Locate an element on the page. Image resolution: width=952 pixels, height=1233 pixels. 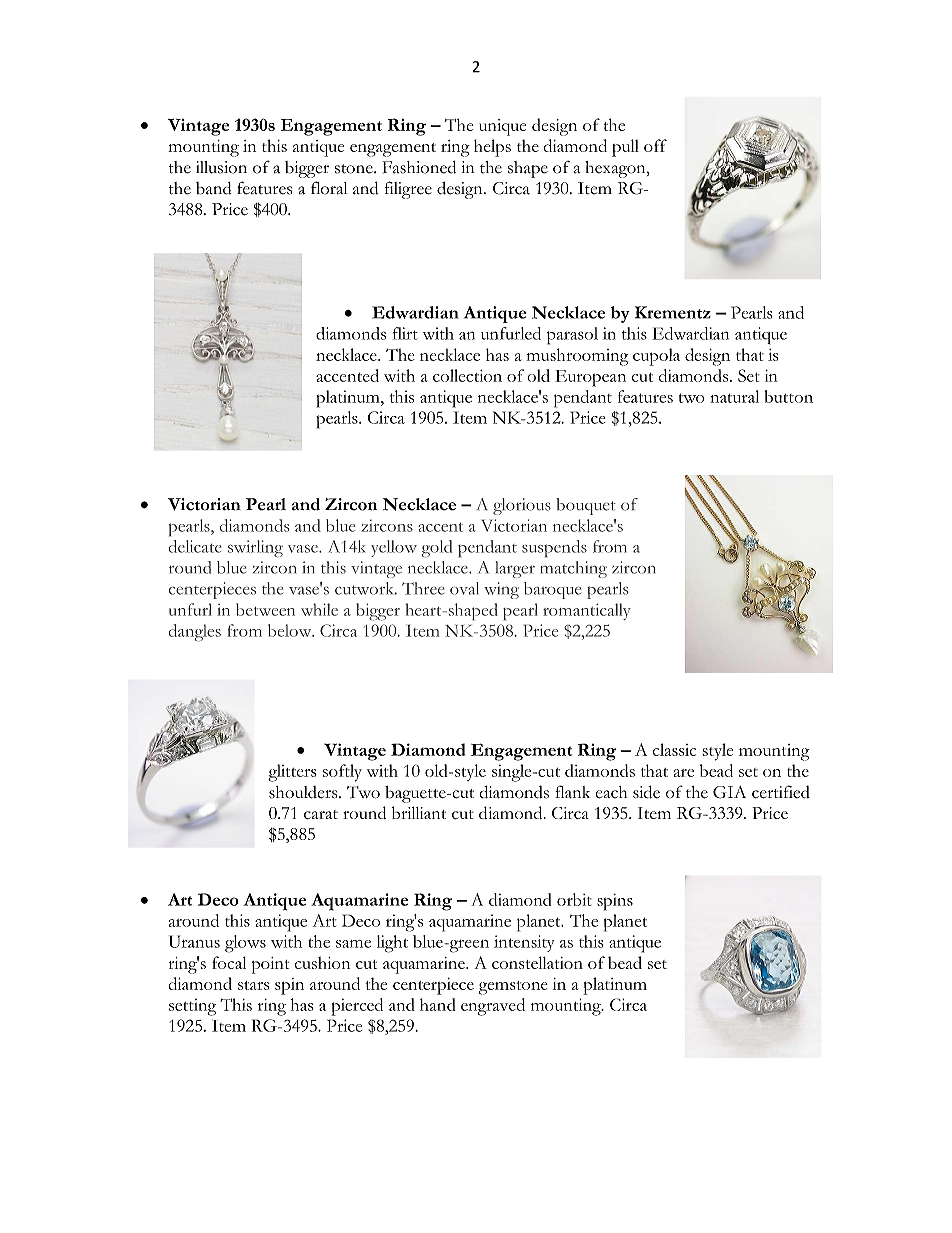
off is located at coordinates (655, 145).
